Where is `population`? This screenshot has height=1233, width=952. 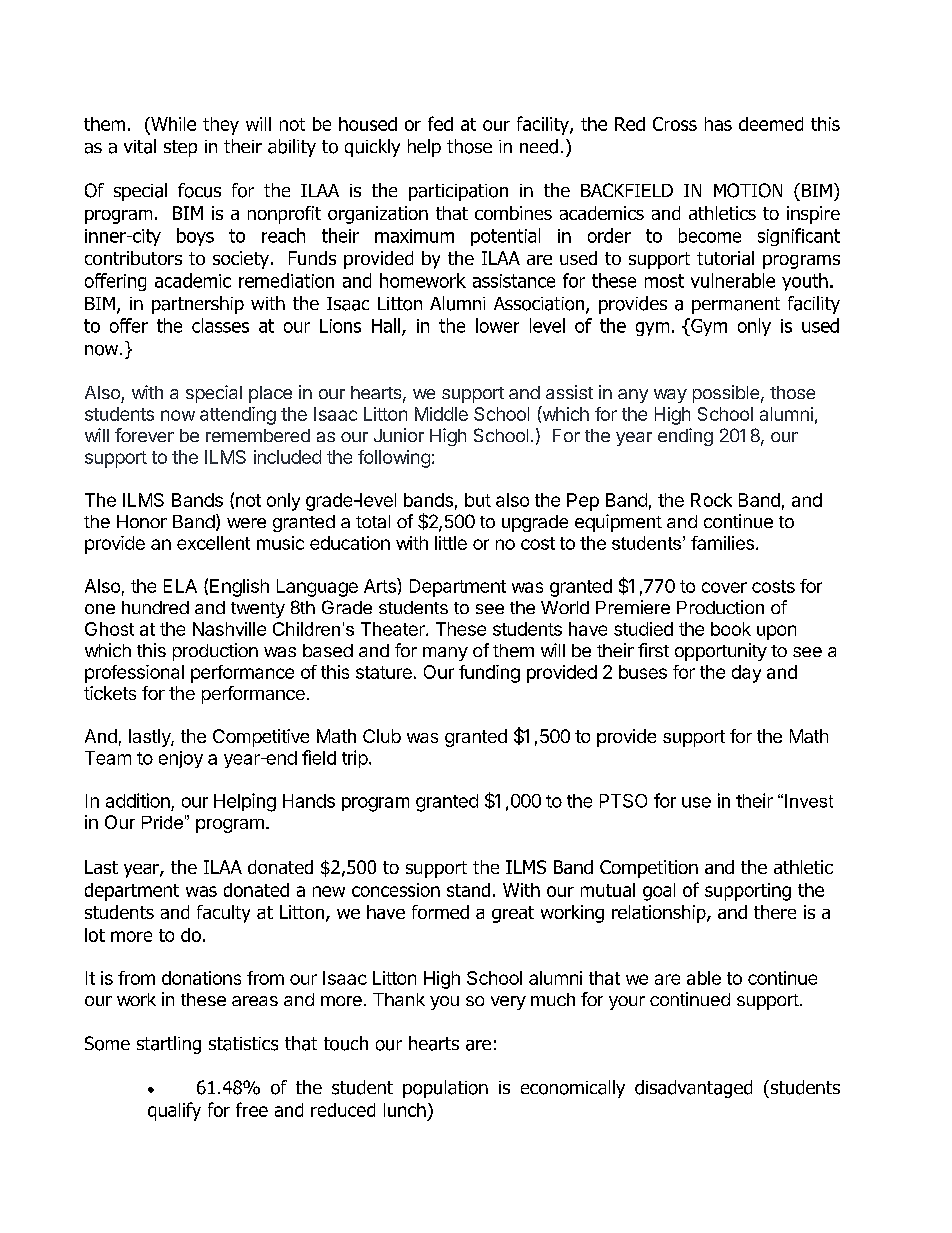
population is located at coordinates (445, 1089).
